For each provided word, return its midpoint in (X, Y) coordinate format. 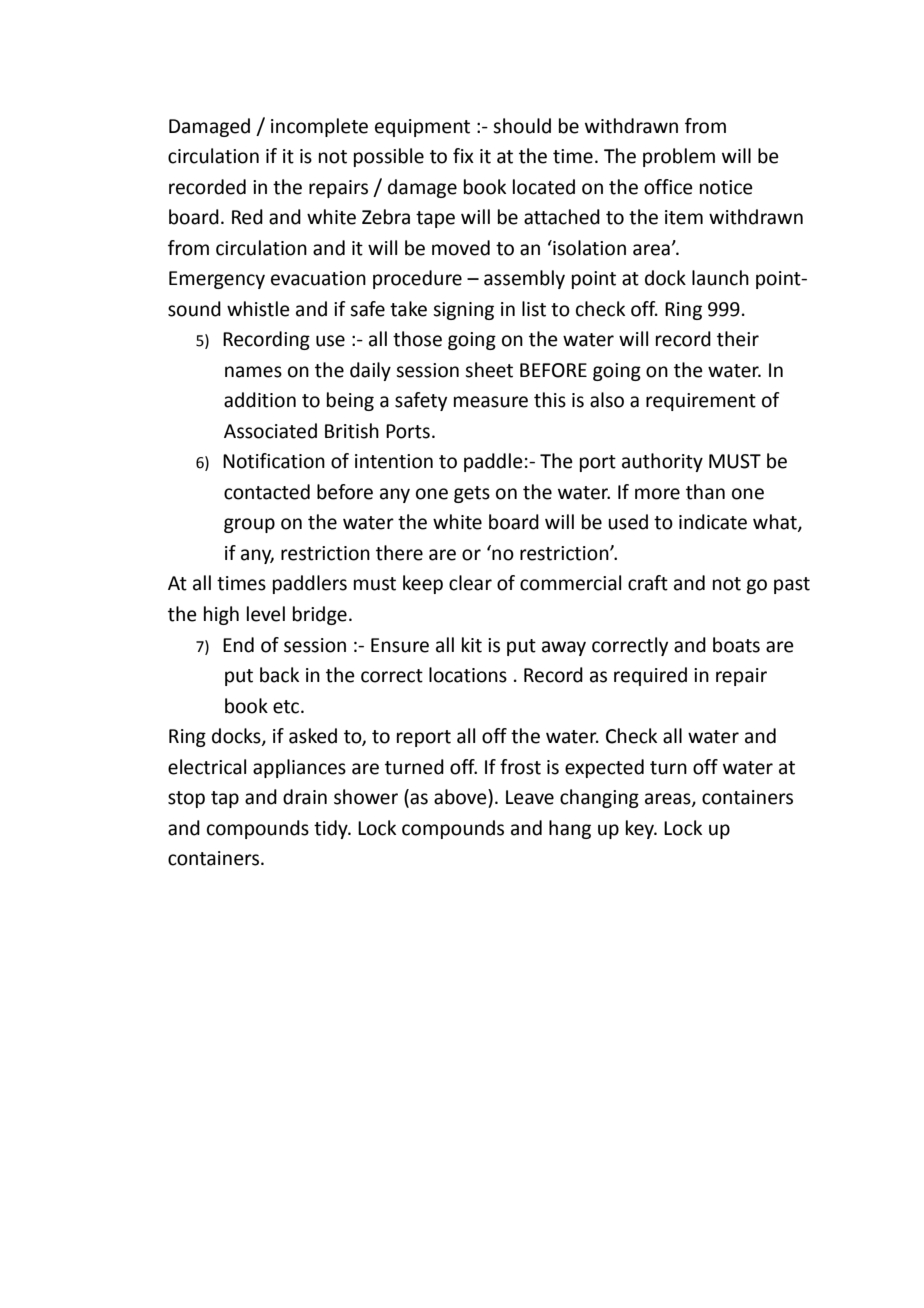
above (461, 797)
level (266, 614)
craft (648, 583)
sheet (489, 370)
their (738, 339)
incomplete (319, 127)
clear (470, 583)
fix (463, 155)
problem (679, 157)
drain (305, 797)
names (253, 372)
